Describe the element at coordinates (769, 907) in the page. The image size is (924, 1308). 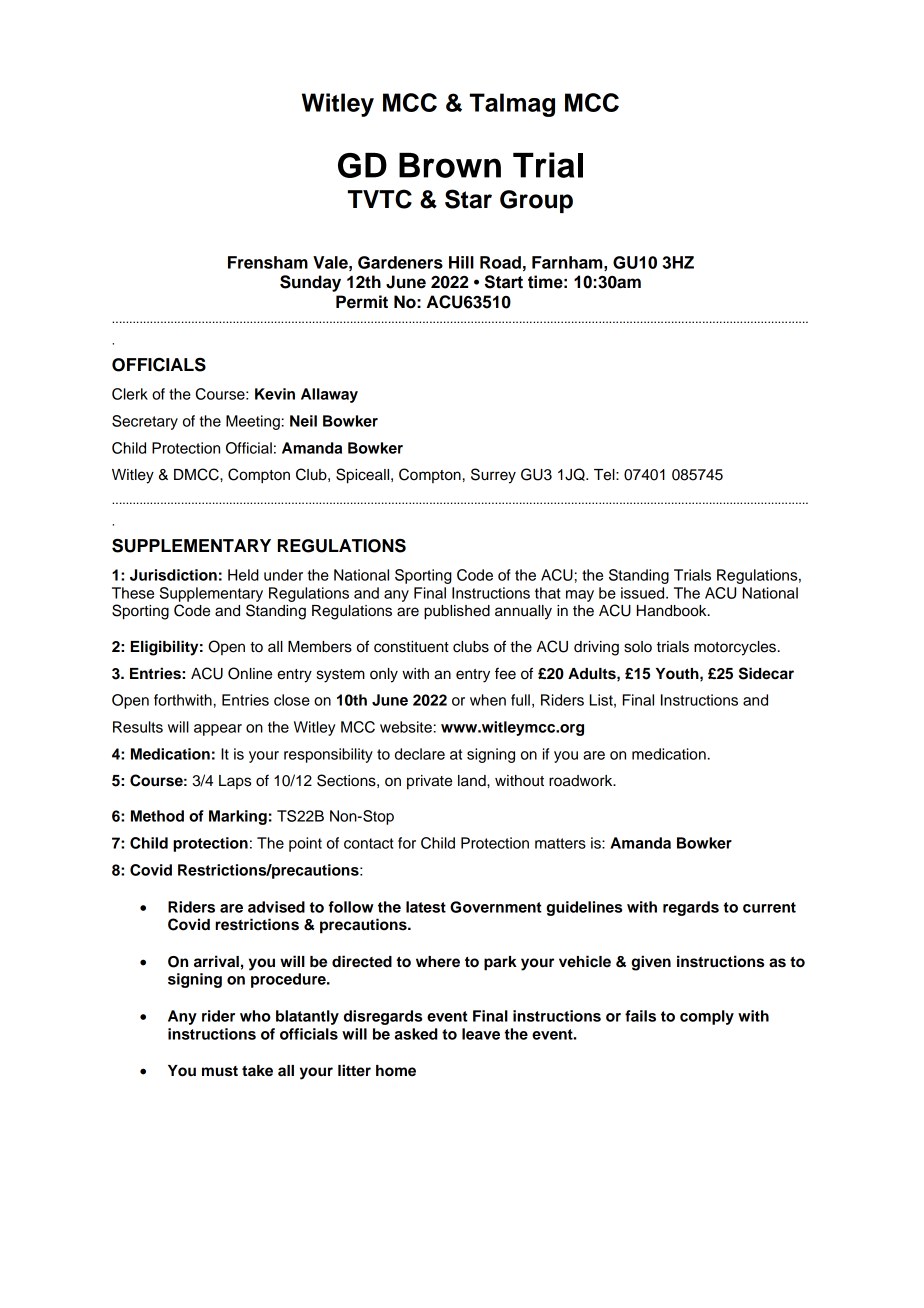
I see `current` at that location.
